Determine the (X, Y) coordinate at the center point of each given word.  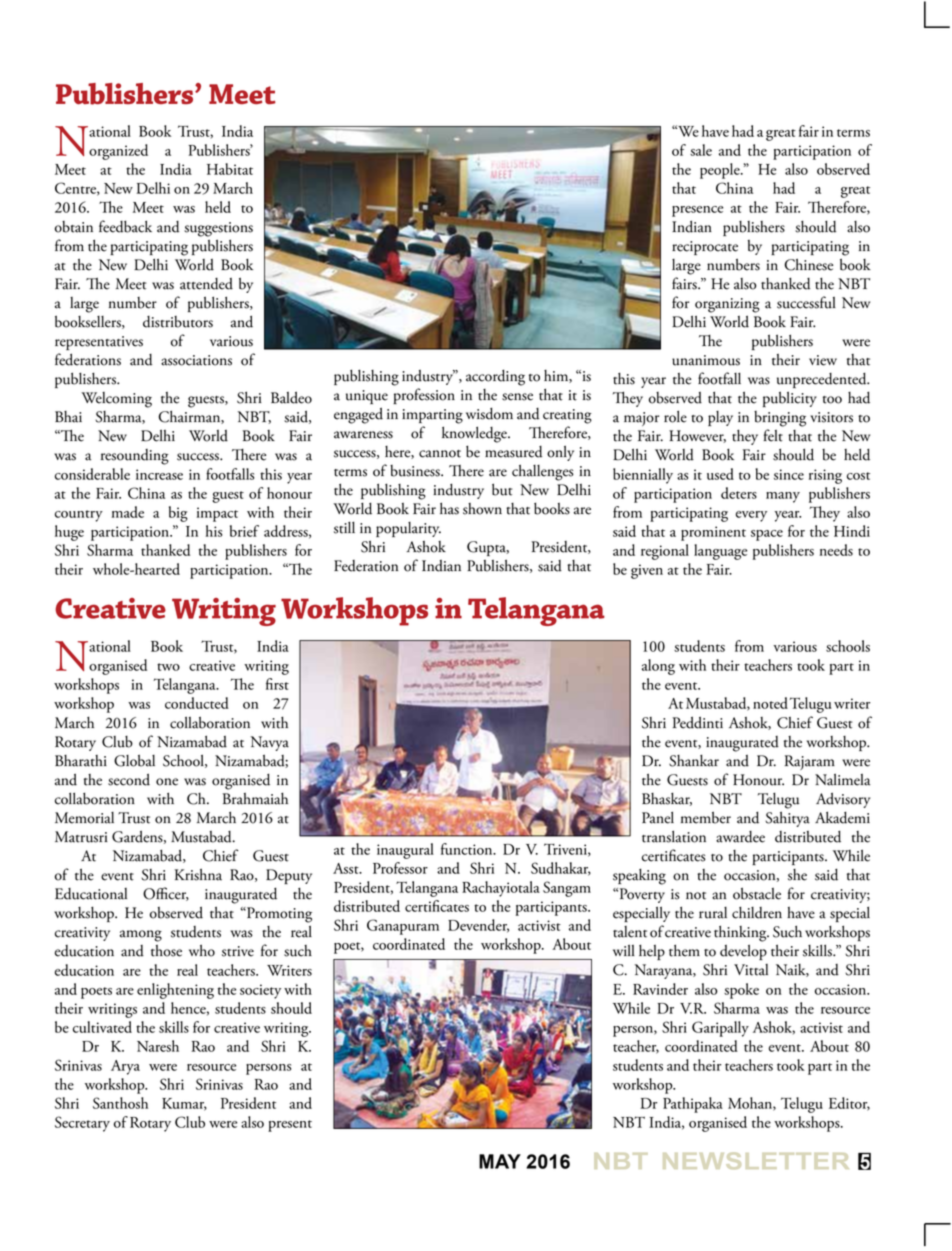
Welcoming (116, 400)
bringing (780, 419)
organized (118, 152)
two (168, 667)
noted (770, 703)
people (721, 171)
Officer (166, 894)
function (468, 849)
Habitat (230, 169)
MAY (500, 1161)
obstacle (757, 893)
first (277, 684)
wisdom (489, 414)
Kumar (184, 1104)
